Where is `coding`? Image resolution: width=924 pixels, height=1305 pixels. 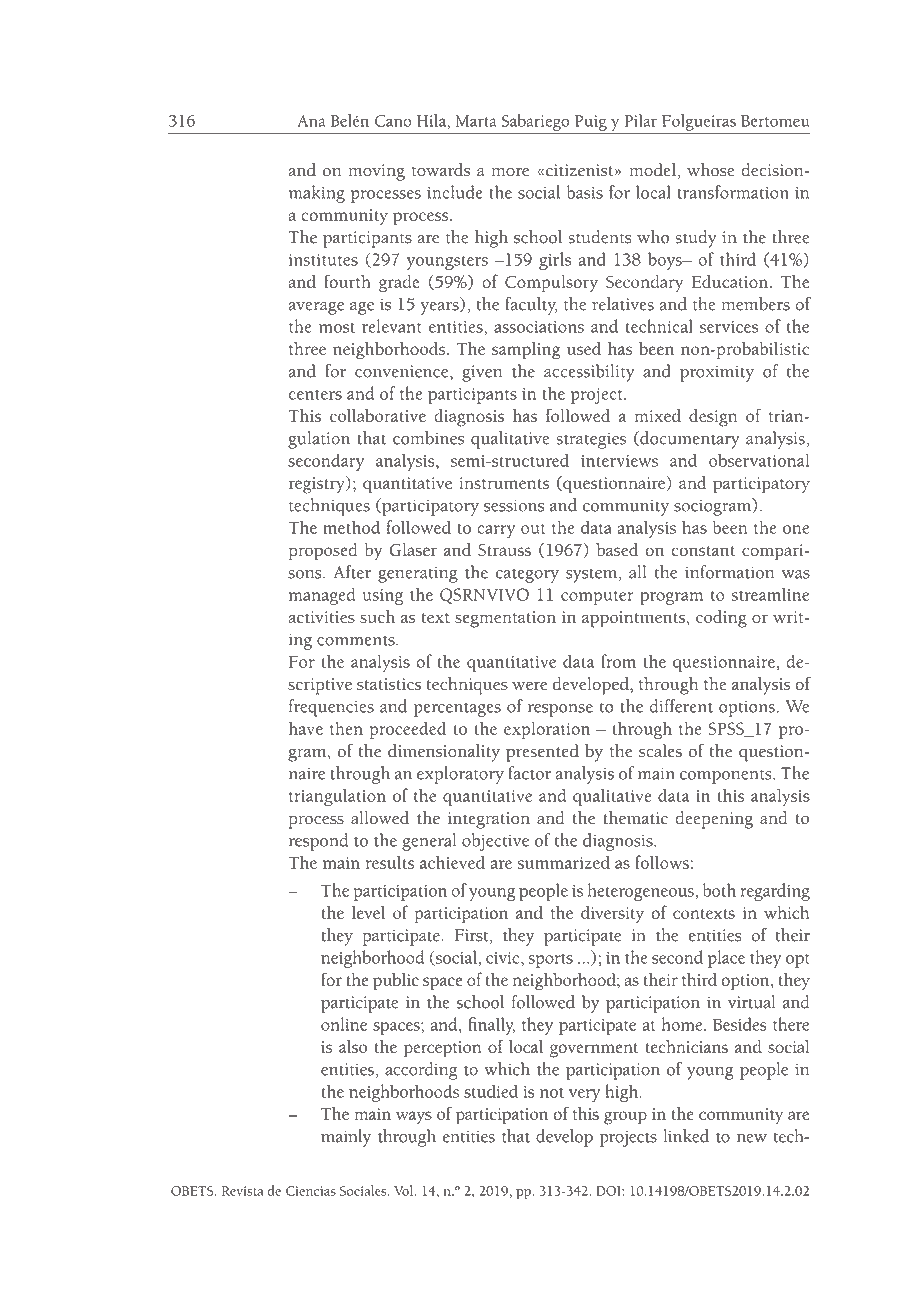 coding is located at coordinates (721, 619).
